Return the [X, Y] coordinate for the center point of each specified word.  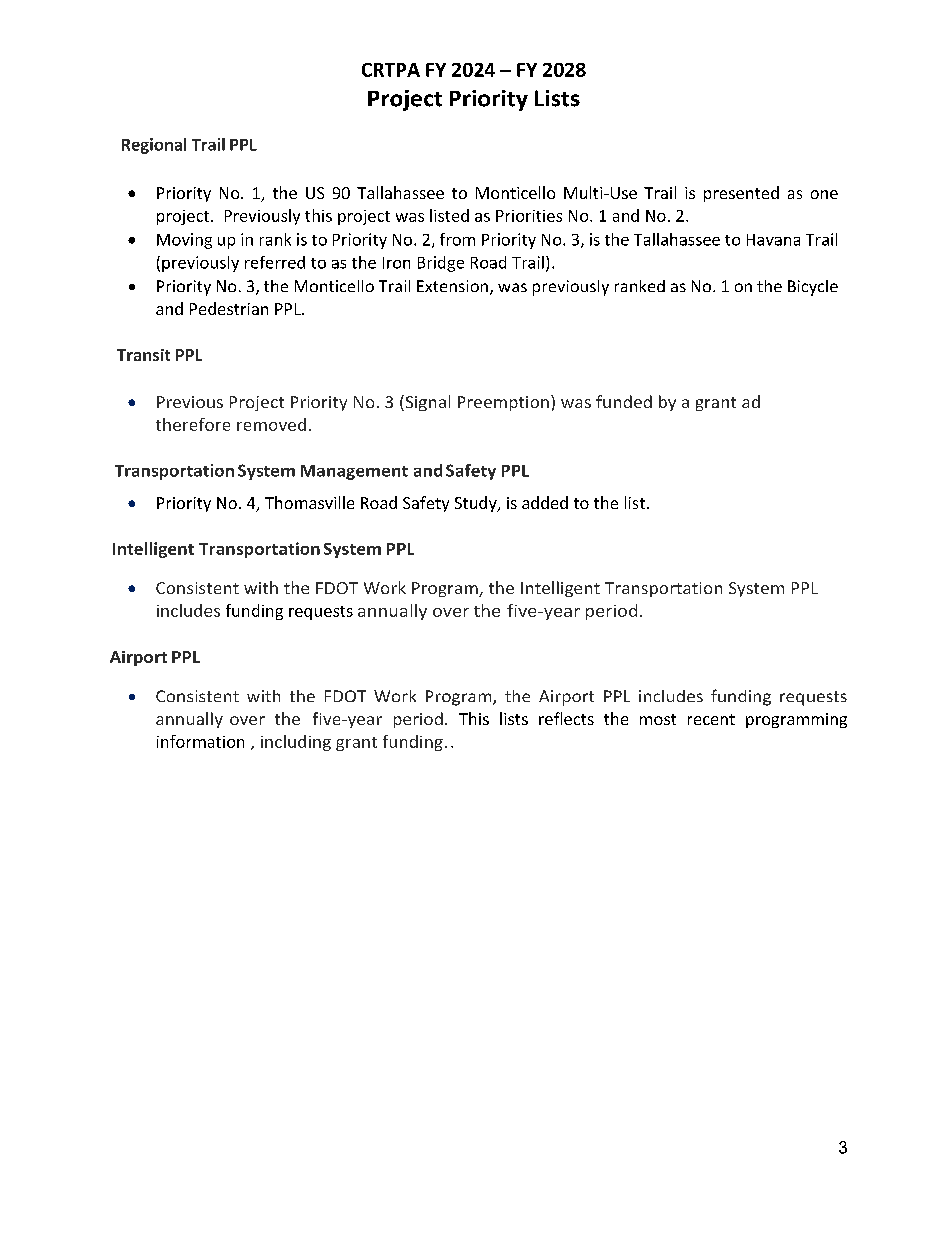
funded [624, 401]
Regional [154, 146]
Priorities [529, 216]
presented [741, 194]
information [200, 741]
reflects [566, 718]
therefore [193, 424]
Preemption [503, 403]
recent [711, 719]
